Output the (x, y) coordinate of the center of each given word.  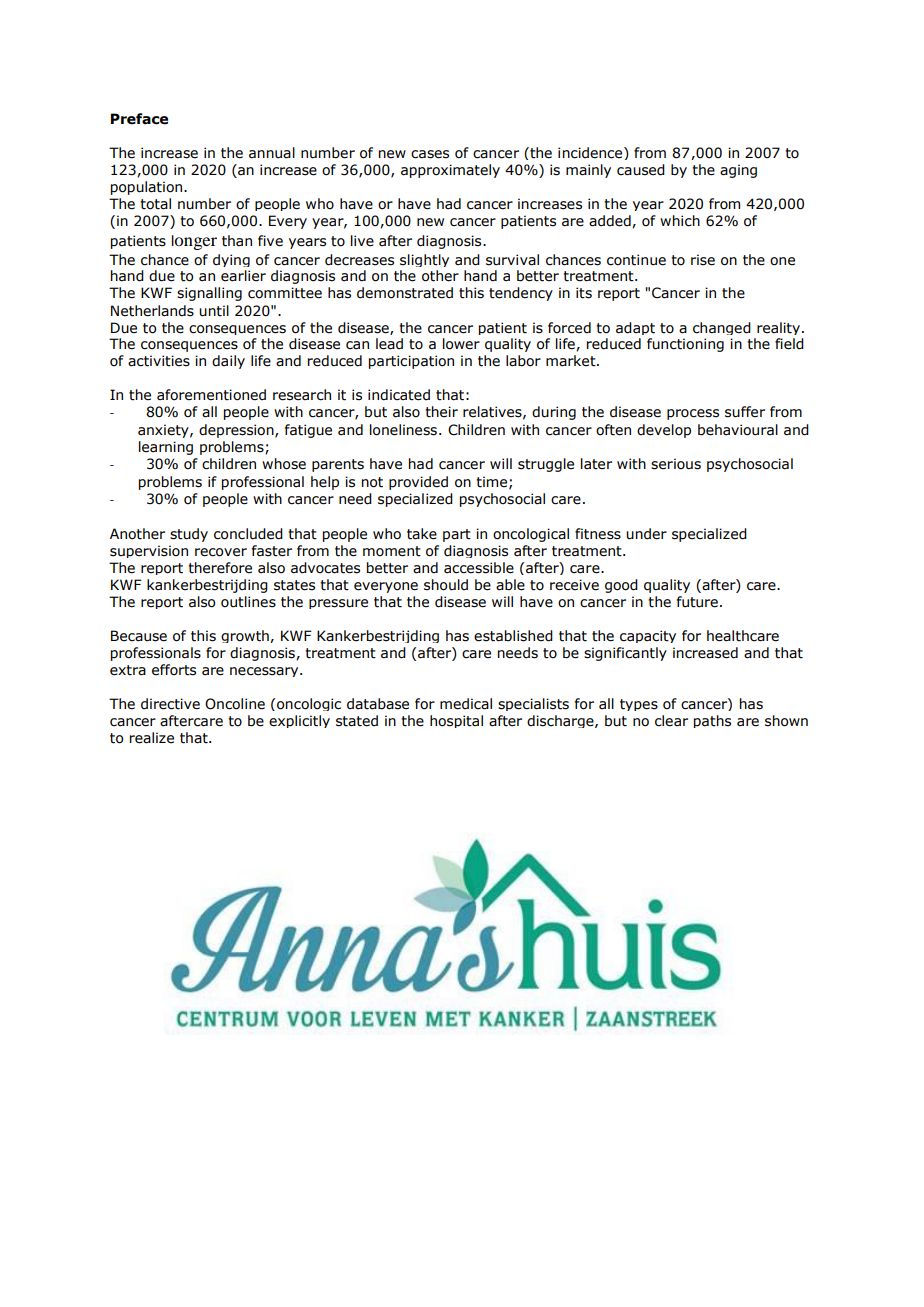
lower (461, 344)
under (646, 534)
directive (170, 704)
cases (430, 154)
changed (722, 328)
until (214, 311)
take (422, 534)
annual (272, 153)
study (189, 535)
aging (738, 171)
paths (712, 721)
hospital (456, 721)
